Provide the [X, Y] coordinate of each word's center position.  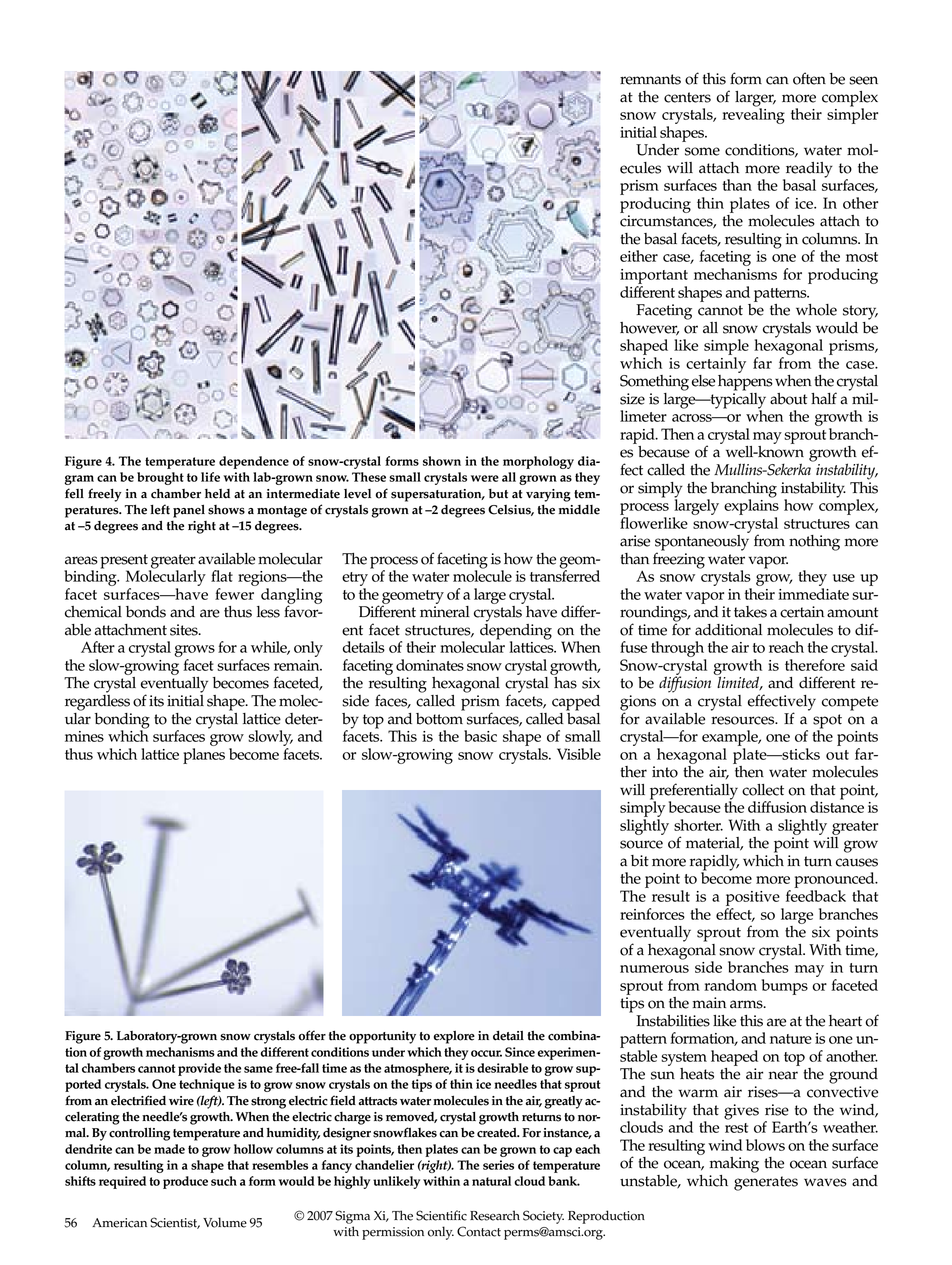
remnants [650, 79]
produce [185, 1182]
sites [185, 630]
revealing [753, 115]
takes [750, 612]
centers [687, 97]
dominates [430, 665]
